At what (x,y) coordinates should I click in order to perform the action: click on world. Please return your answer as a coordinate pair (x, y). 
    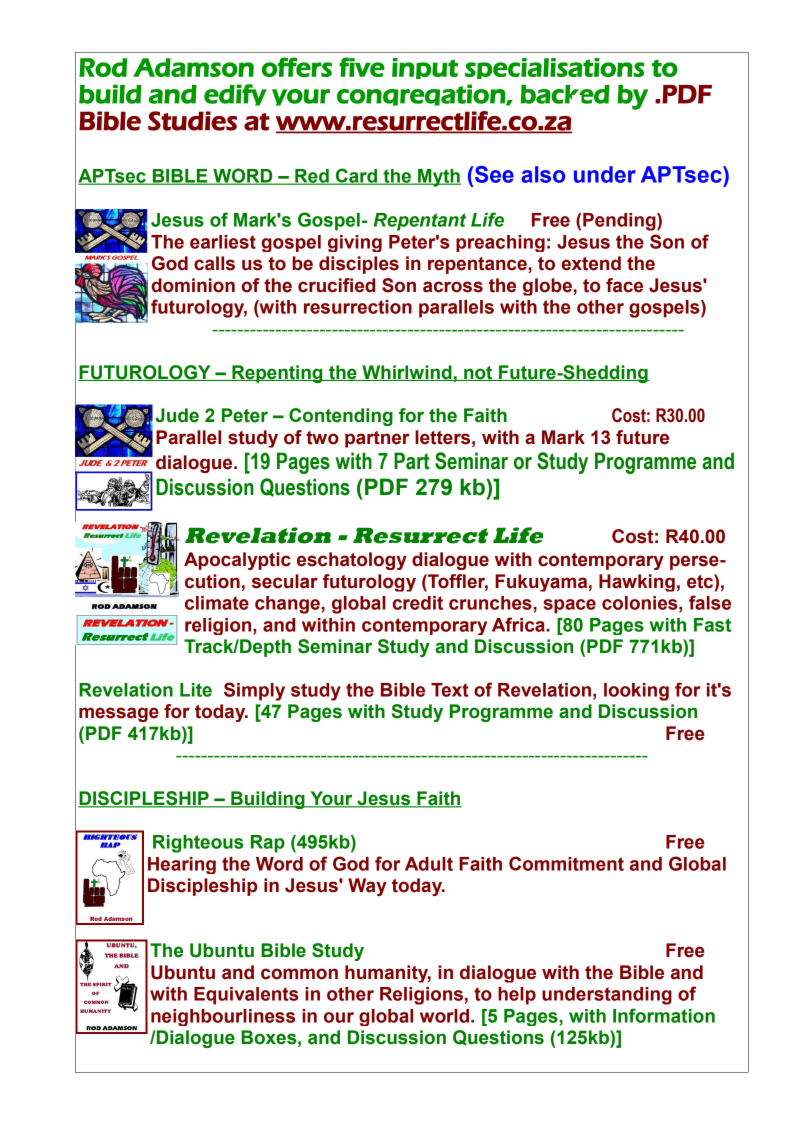
    Looking at the image, I should click on (444, 1016).
